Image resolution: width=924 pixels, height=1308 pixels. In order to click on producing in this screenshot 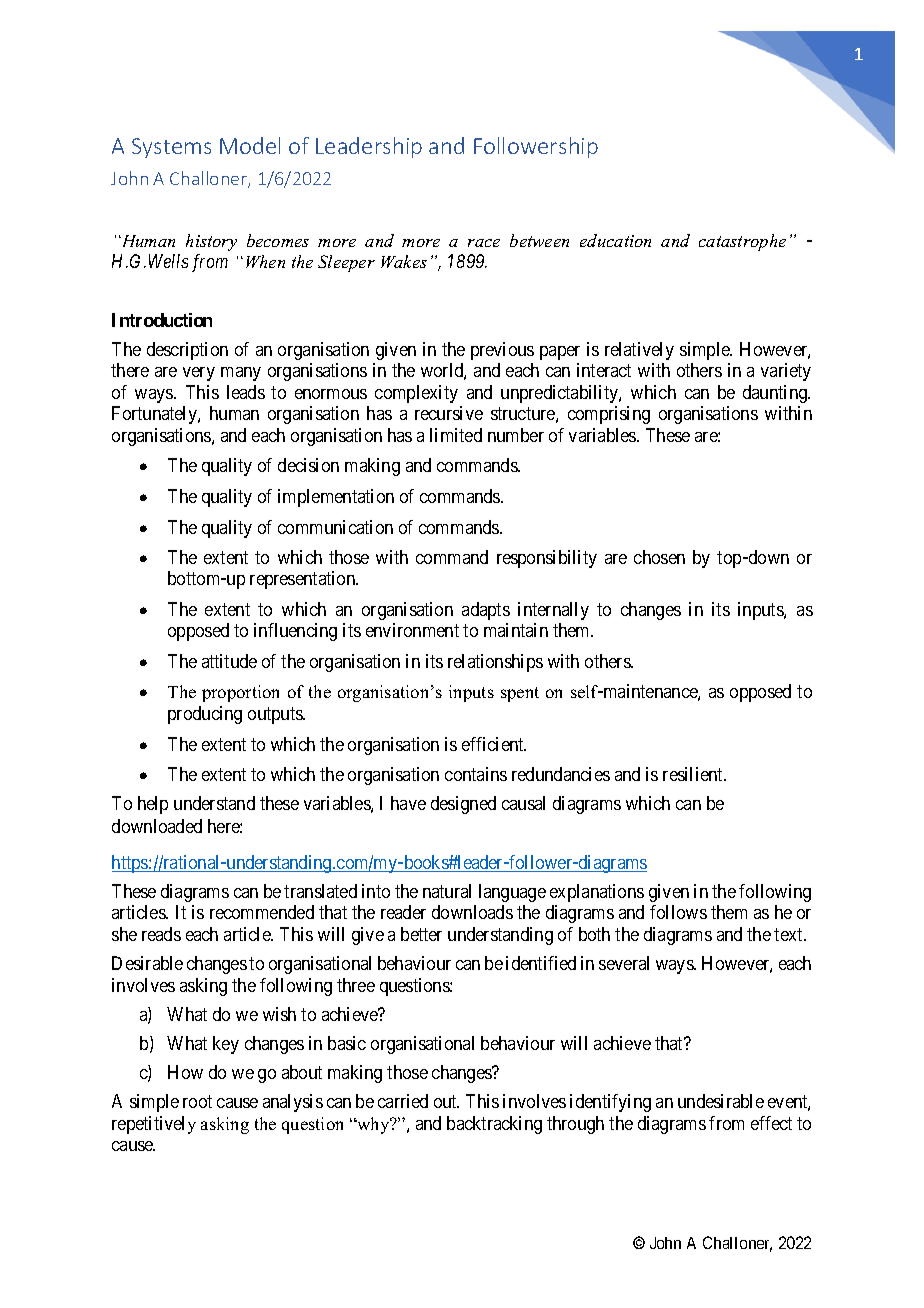, I will do `click(205, 715)`.
